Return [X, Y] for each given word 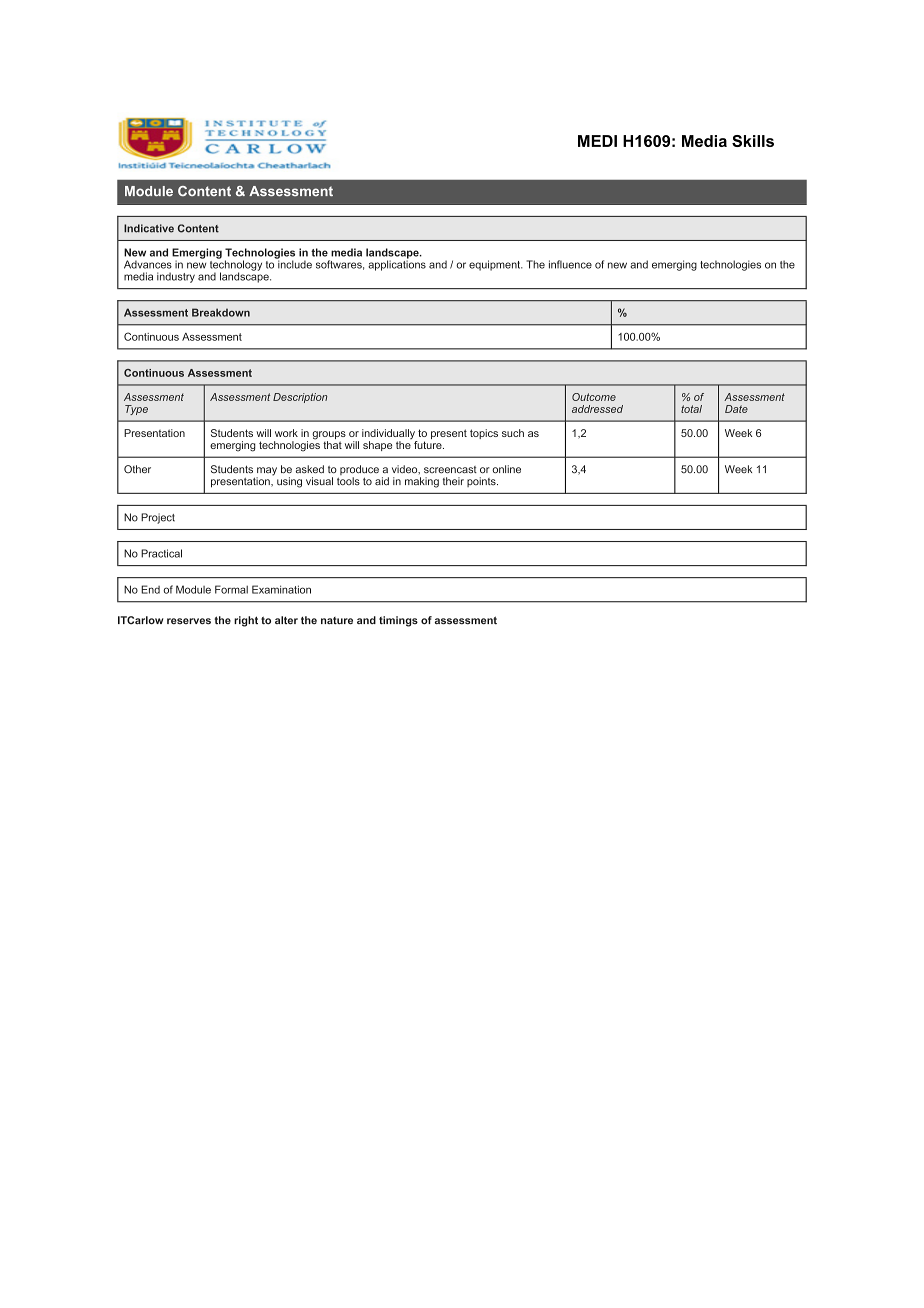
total [691, 409]
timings [398, 621]
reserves [189, 621]
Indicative [149, 228]
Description [300, 398]
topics [484, 434]
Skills [753, 141]
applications [397, 264]
